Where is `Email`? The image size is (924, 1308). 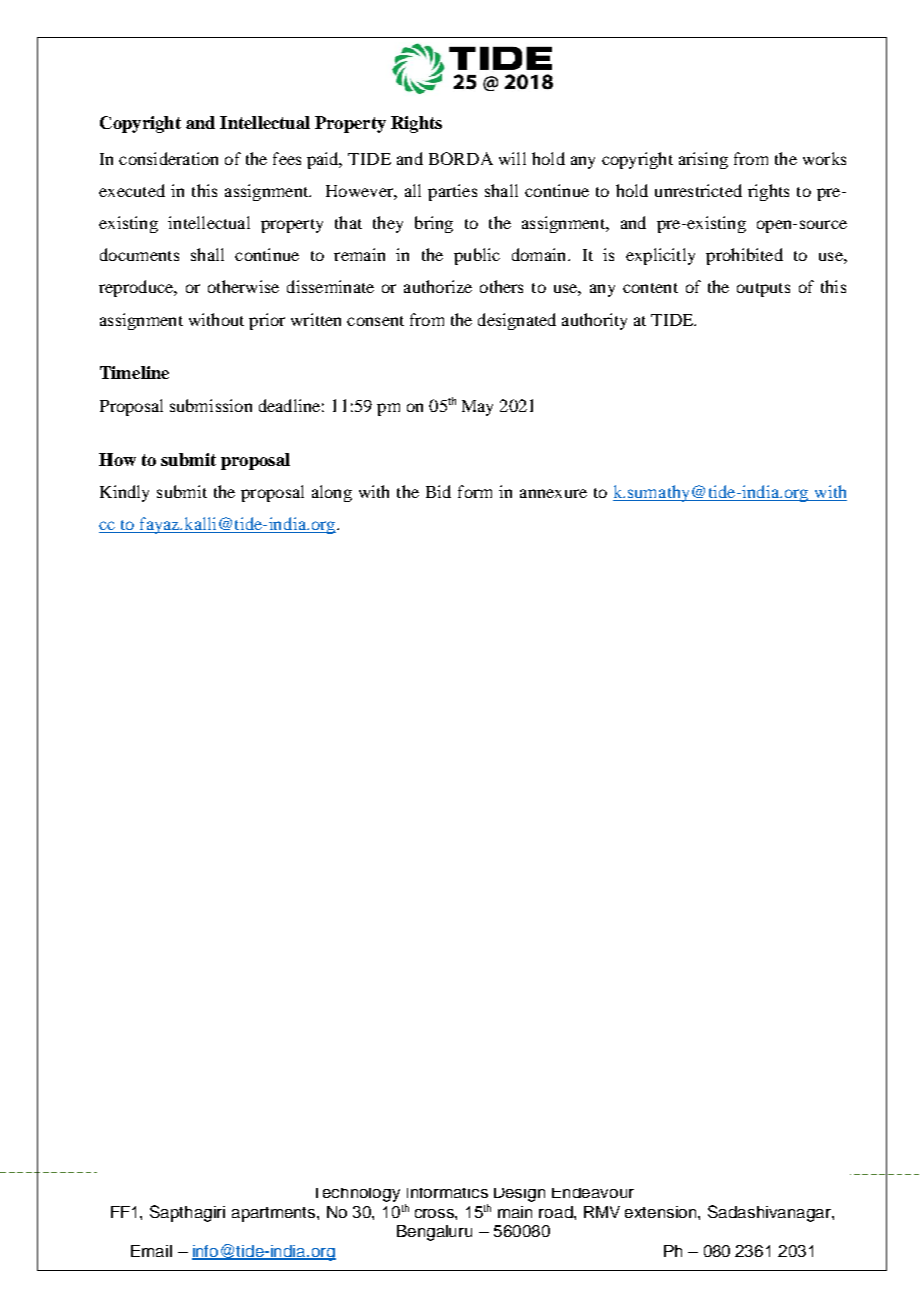 Email is located at coordinates (151, 1251).
